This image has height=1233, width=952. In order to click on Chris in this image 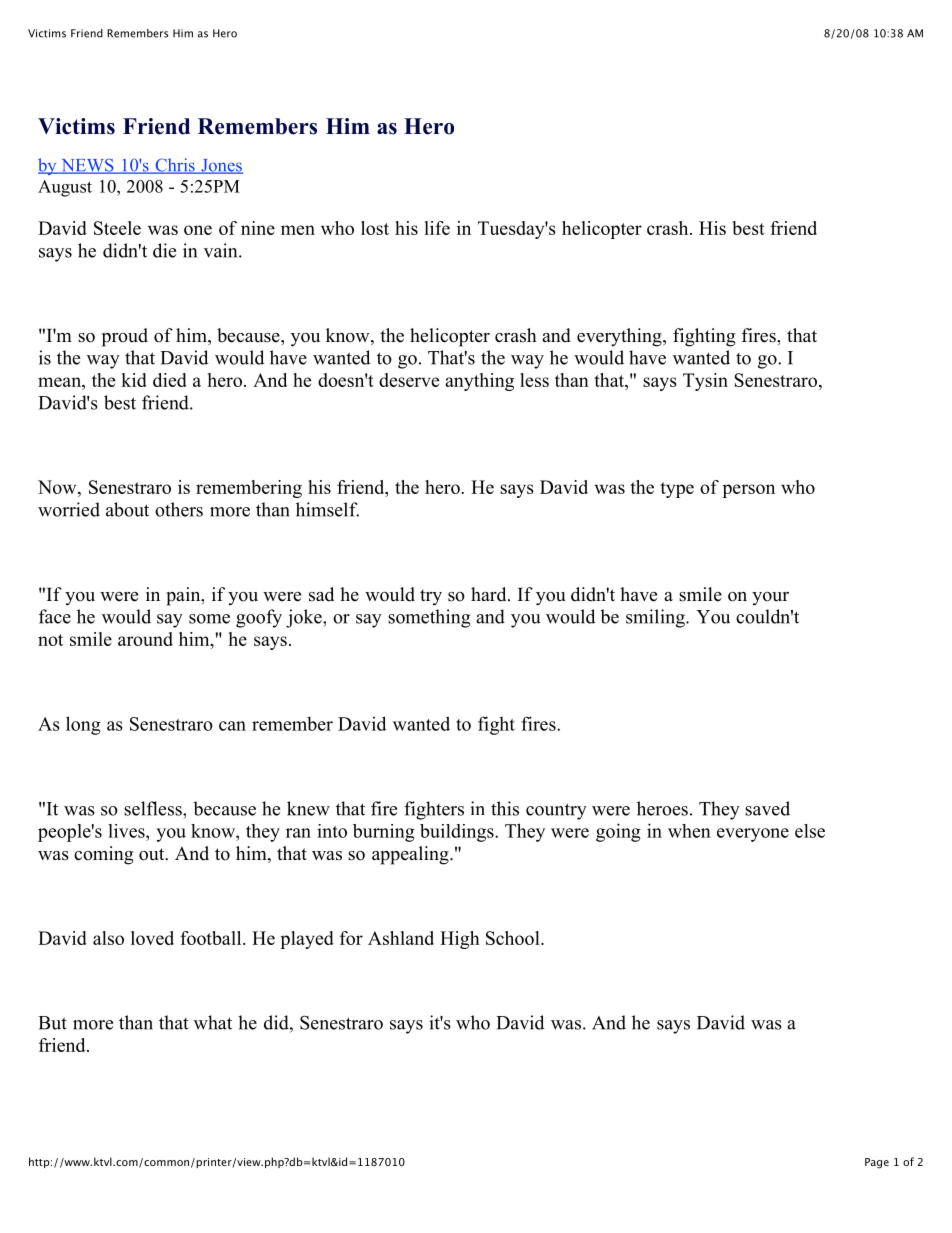, I will do `click(175, 166)`.
